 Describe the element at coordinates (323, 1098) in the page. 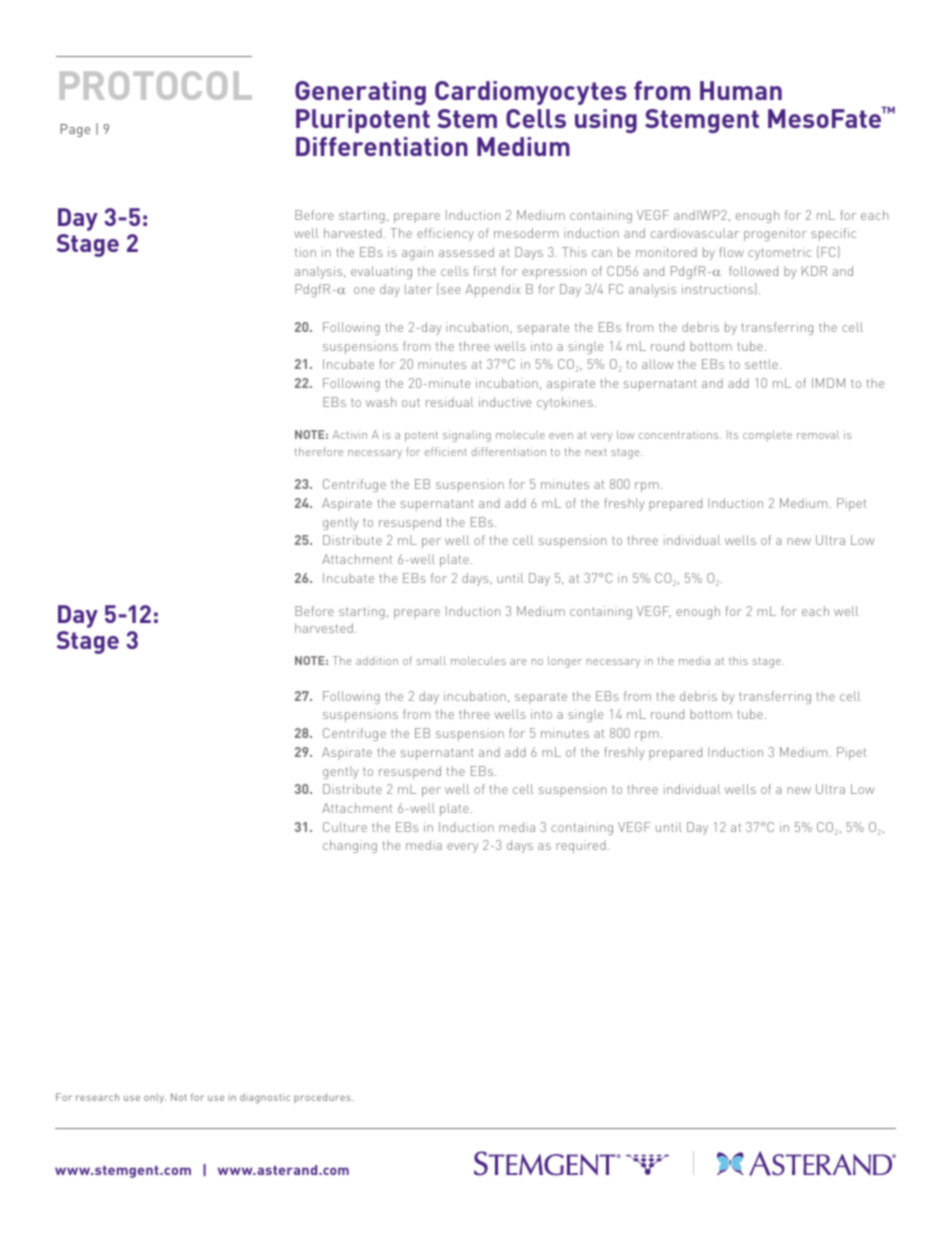

I see `procedures` at that location.
